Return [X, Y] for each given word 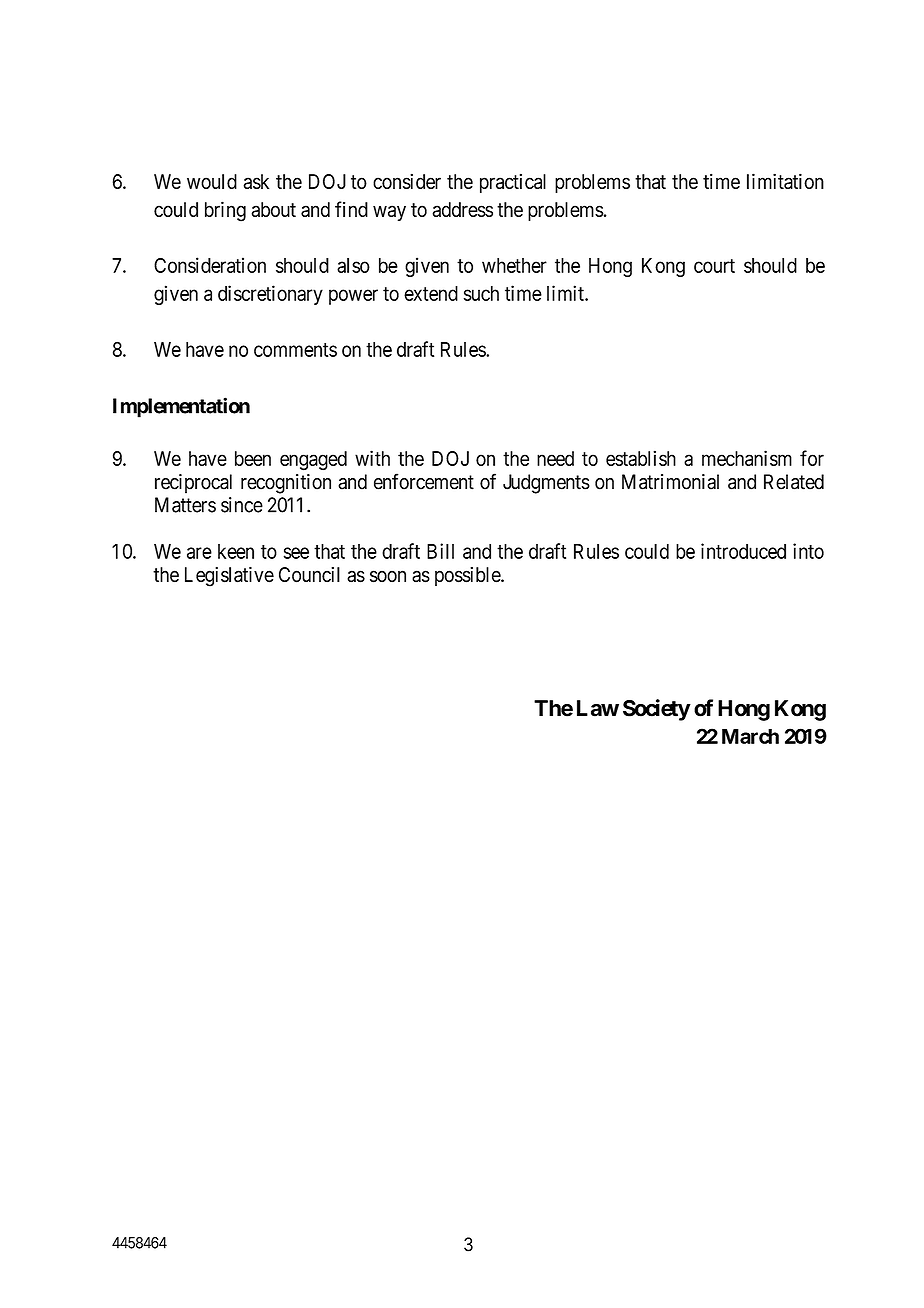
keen [236, 551]
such [481, 293]
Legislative [229, 576]
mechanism [747, 458]
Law [598, 708]
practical [513, 183]
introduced [743, 551]
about [273, 209]
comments [295, 350]
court [714, 266]
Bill [440, 551]
